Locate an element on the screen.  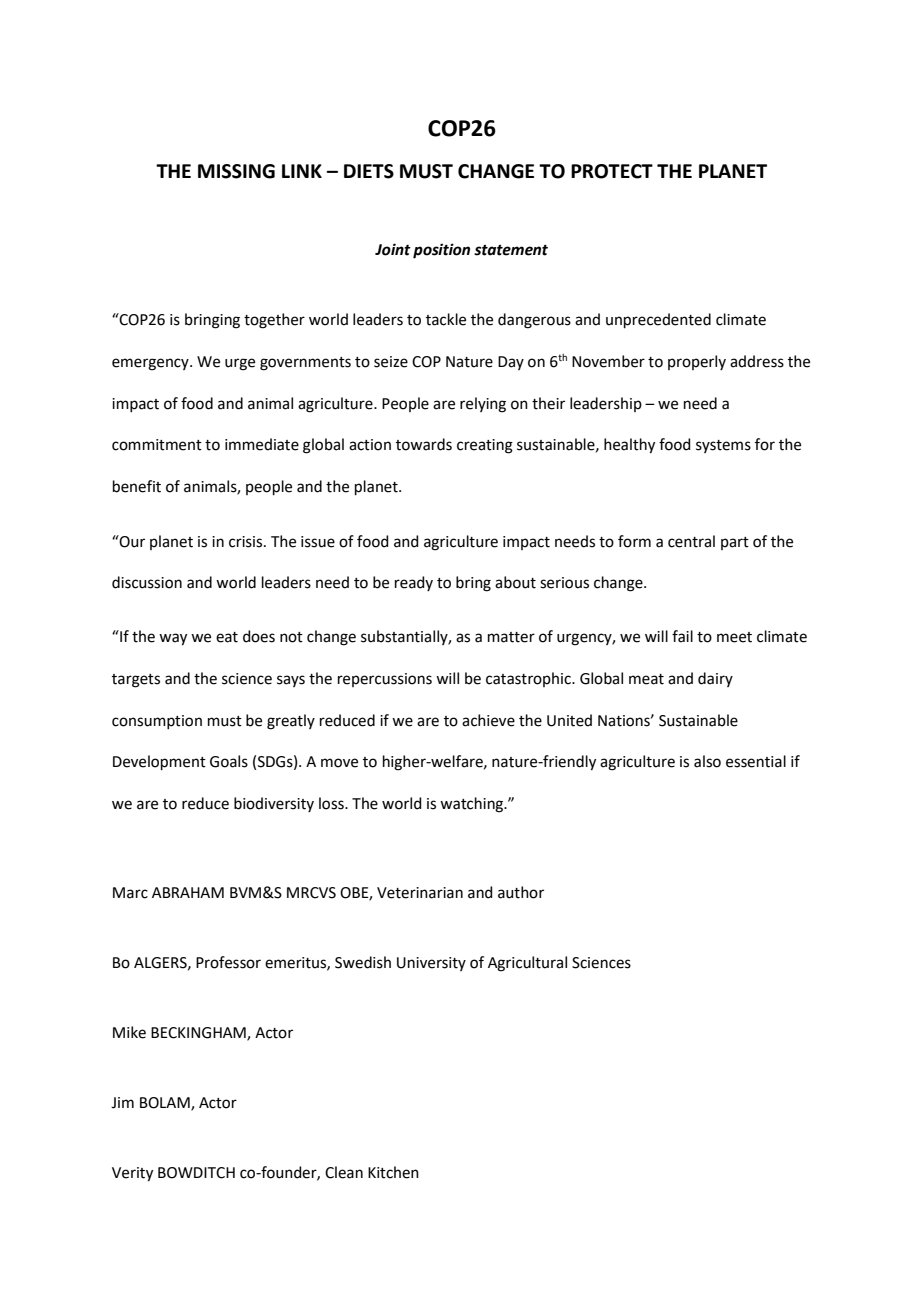
Kitchen is located at coordinates (393, 1172).
